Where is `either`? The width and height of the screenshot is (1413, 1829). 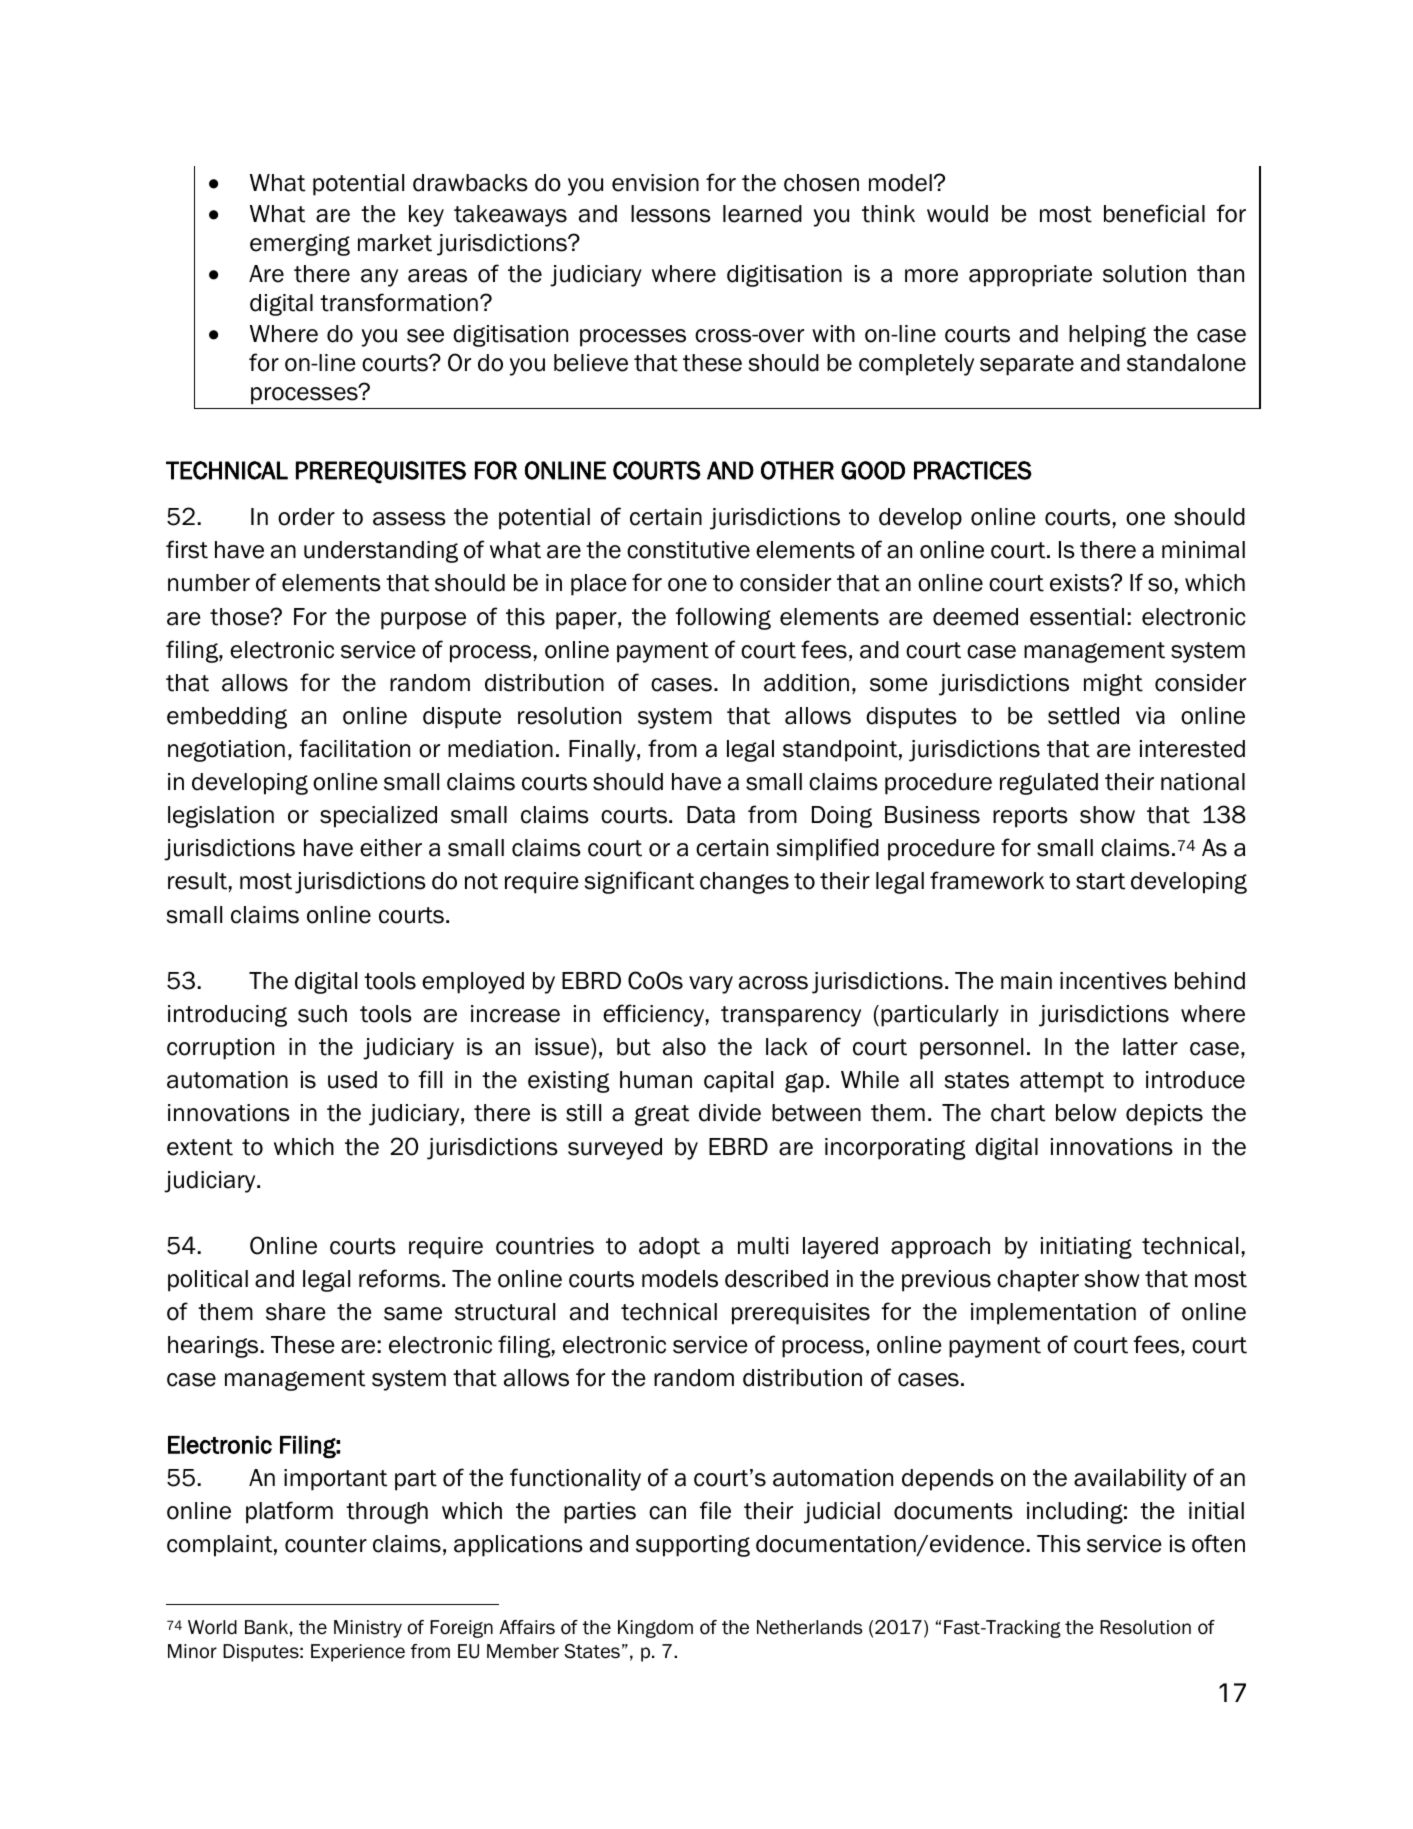
either is located at coordinates (391, 848).
